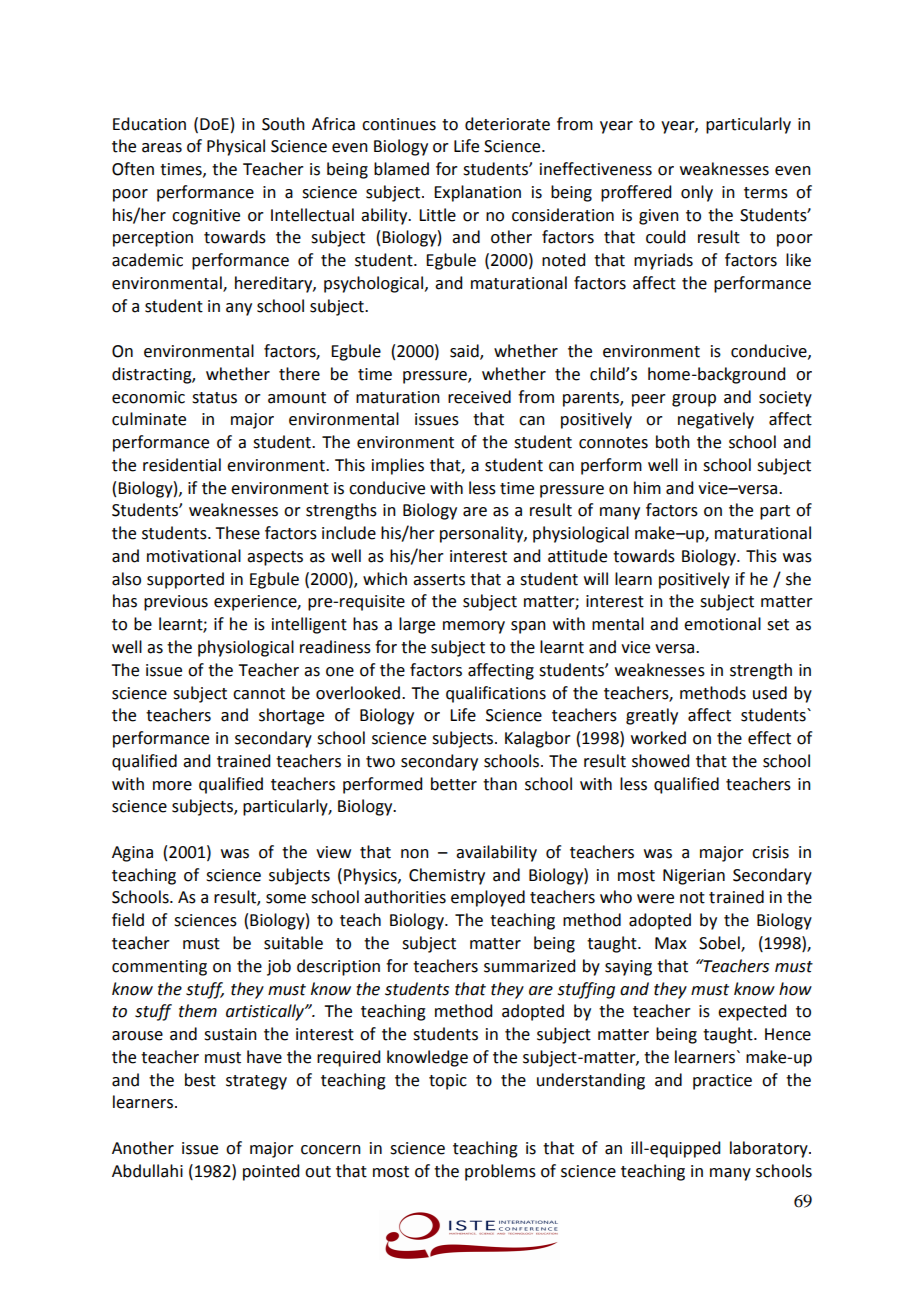  I want to click on showed, so click(660, 761).
